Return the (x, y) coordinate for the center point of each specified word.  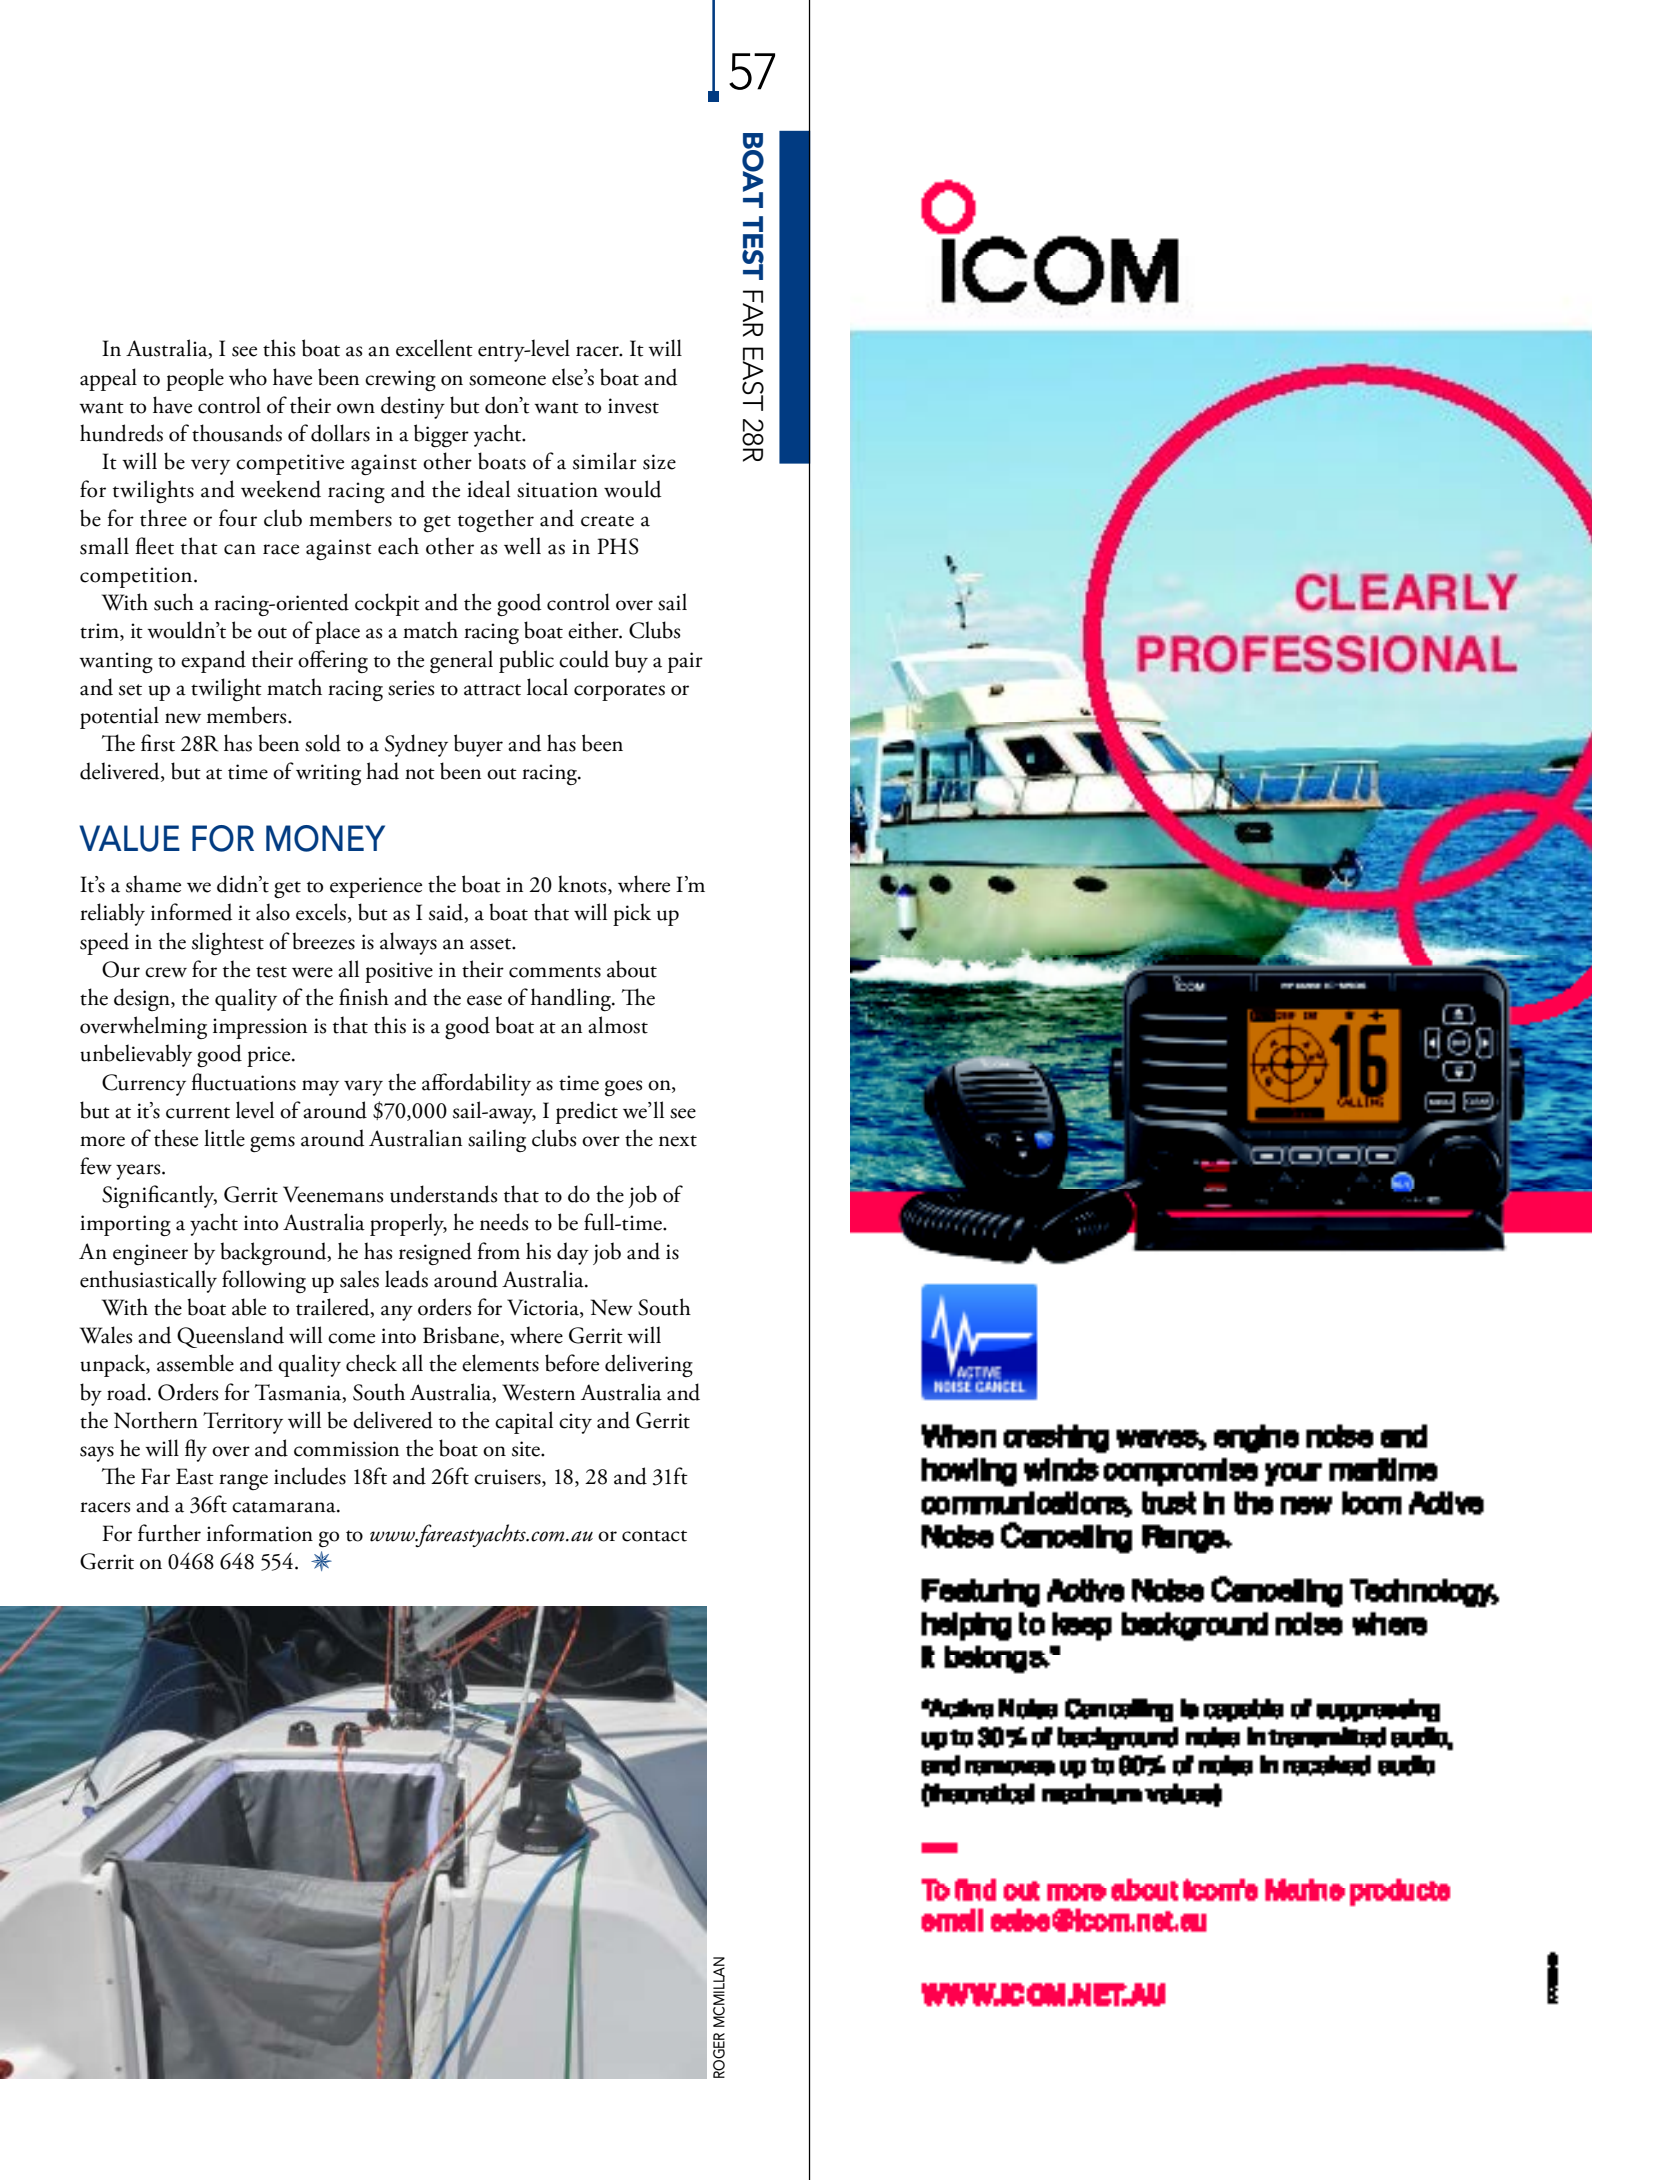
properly (408, 1224)
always (408, 943)
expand (213, 661)
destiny (413, 407)
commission (346, 1449)
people (195, 379)
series (411, 688)
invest (633, 406)
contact (654, 1536)
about (632, 969)
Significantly (159, 1197)
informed (191, 912)
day (573, 1253)
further (169, 1533)
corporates (619, 692)
